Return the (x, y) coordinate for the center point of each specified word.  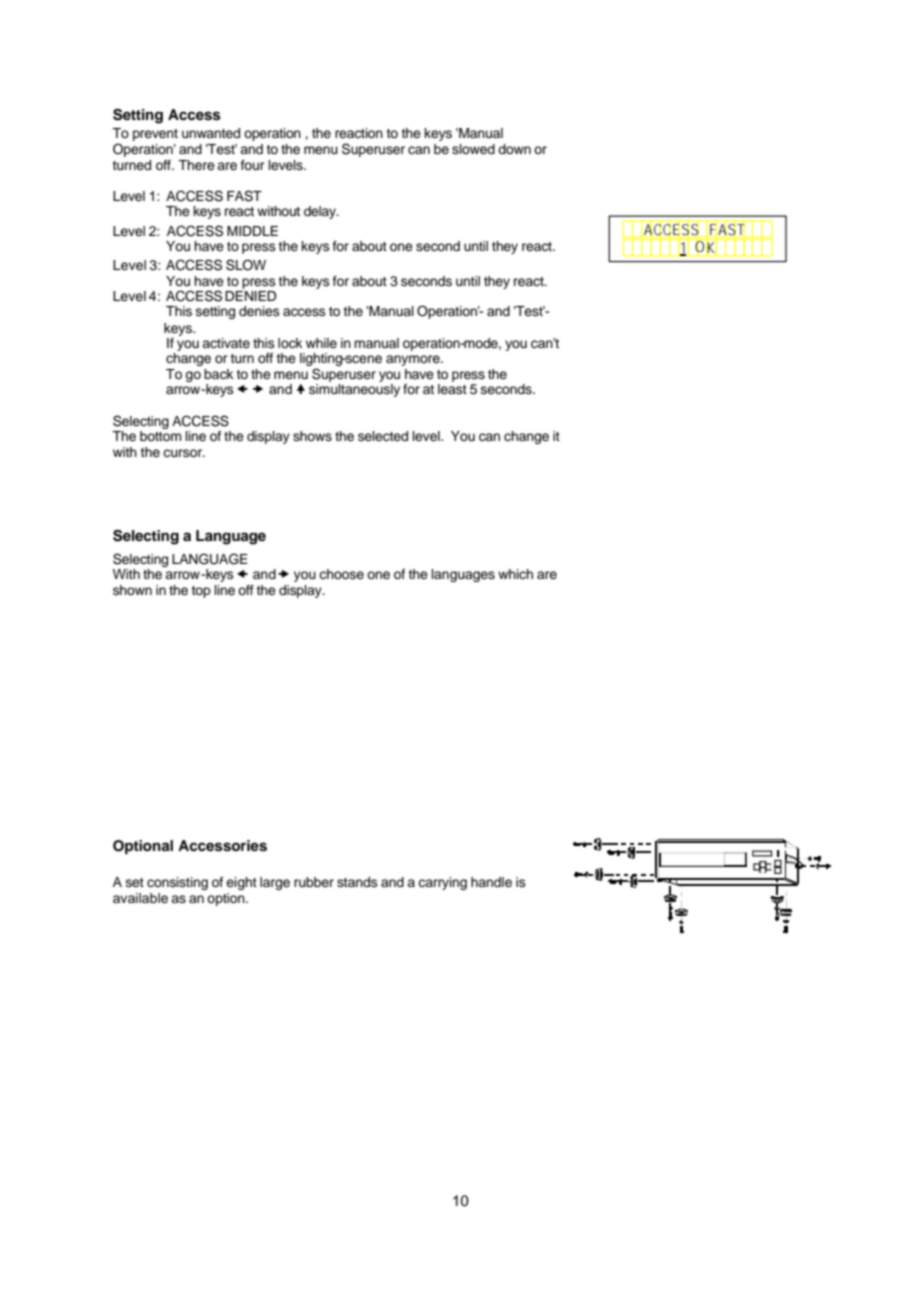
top (201, 592)
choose (341, 574)
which (515, 574)
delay (321, 212)
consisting (177, 883)
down (514, 149)
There (196, 165)
